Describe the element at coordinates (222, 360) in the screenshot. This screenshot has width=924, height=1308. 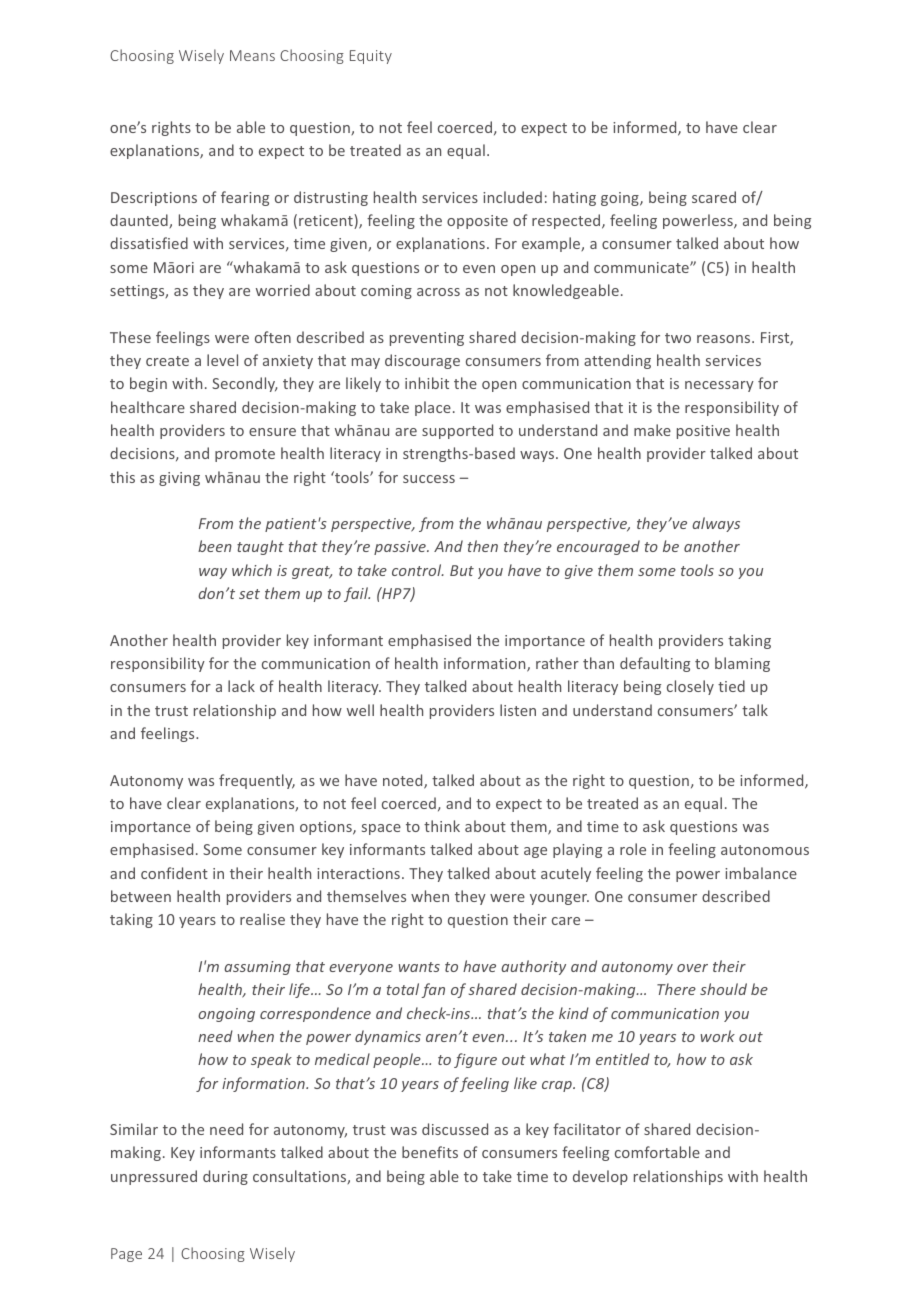
I see `level` at that location.
